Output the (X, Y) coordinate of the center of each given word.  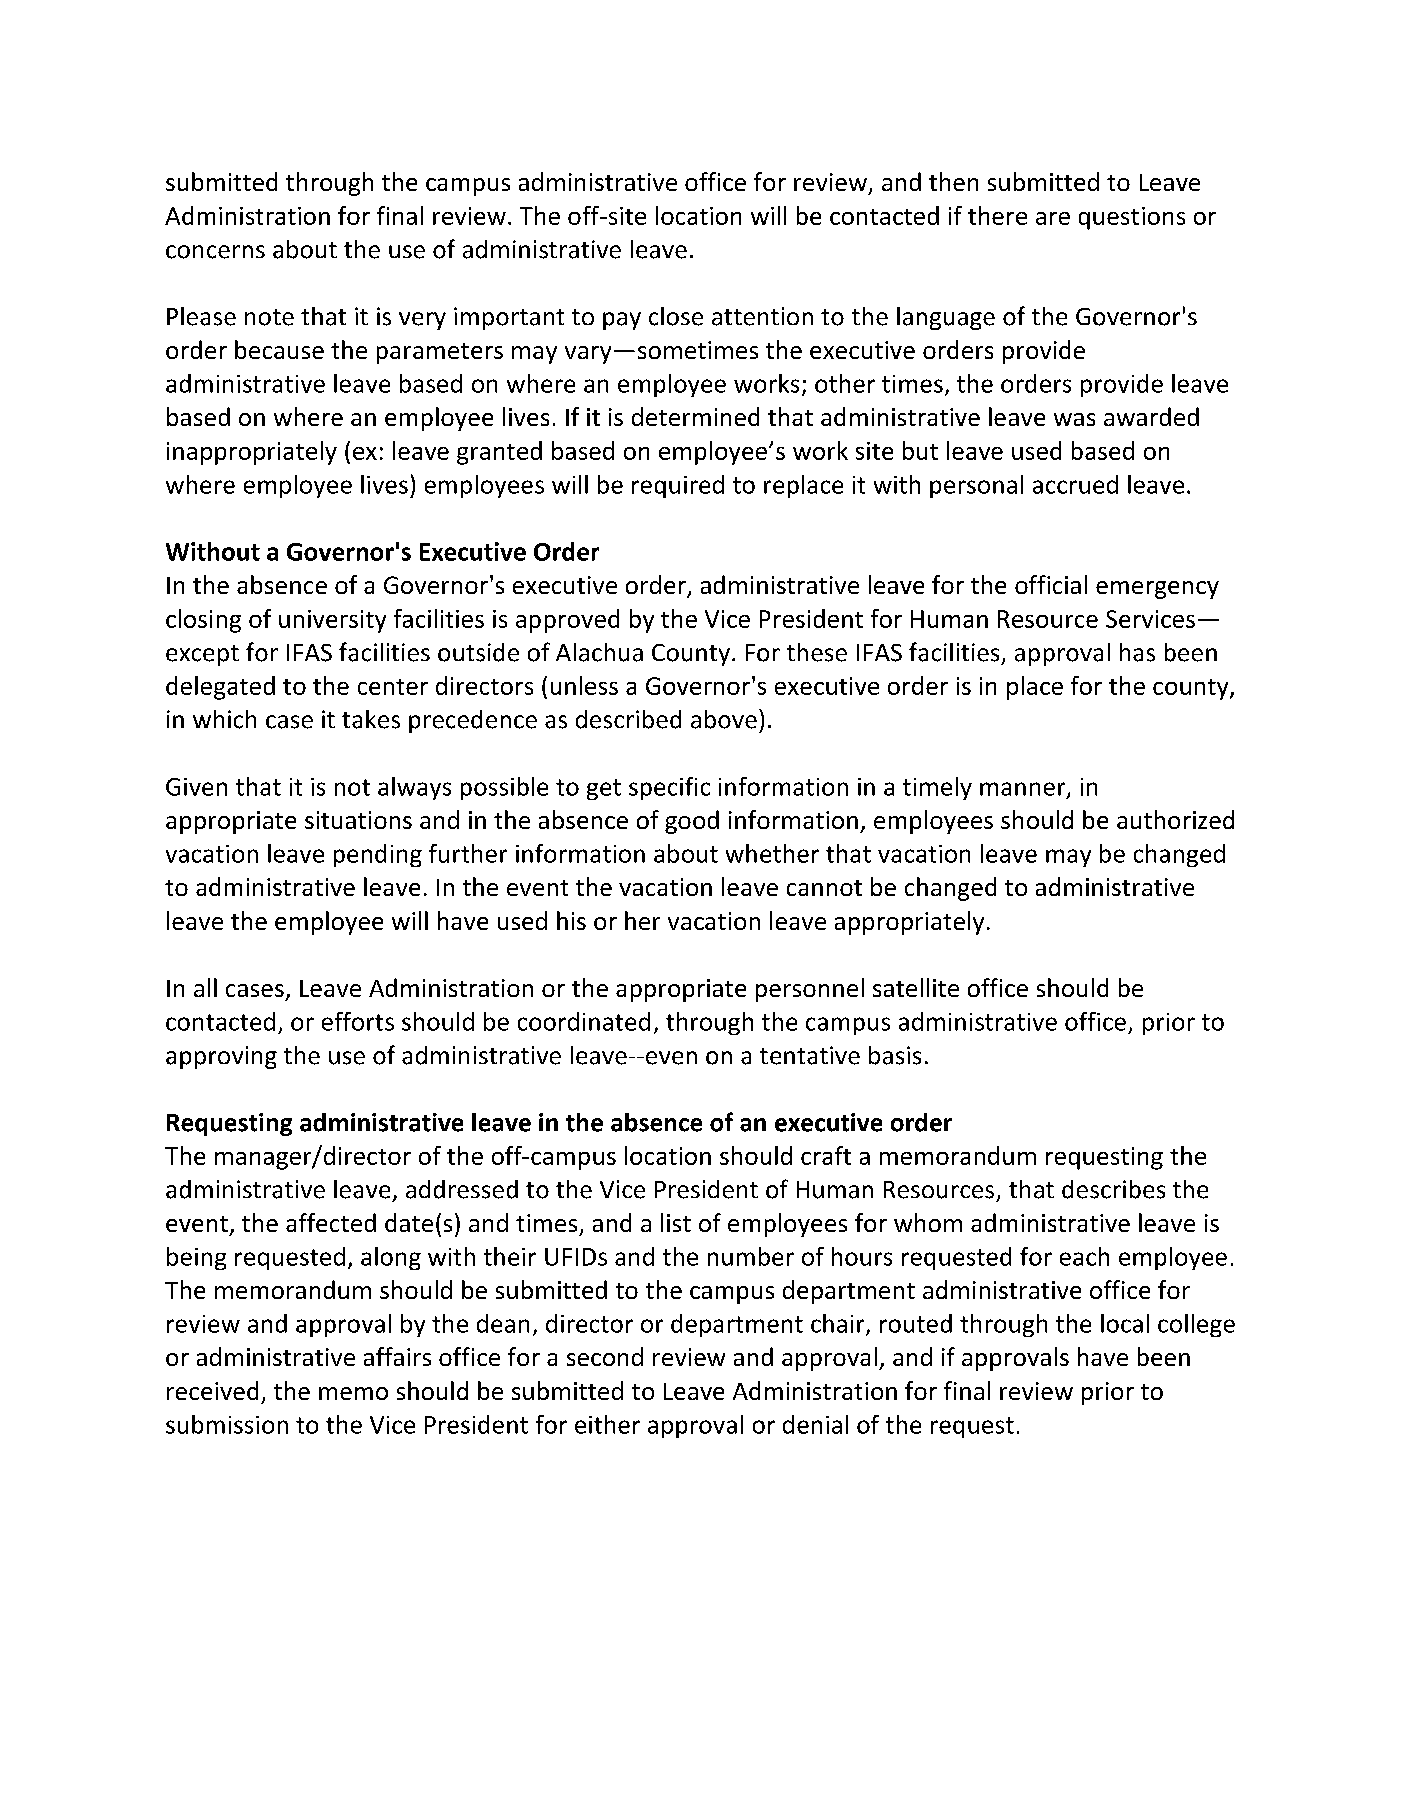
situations (358, 820)
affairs (397, 1356)
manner (1024, 790)
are (1053, 218)
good (692, 822)
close (676, 316)
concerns (215, 252)
